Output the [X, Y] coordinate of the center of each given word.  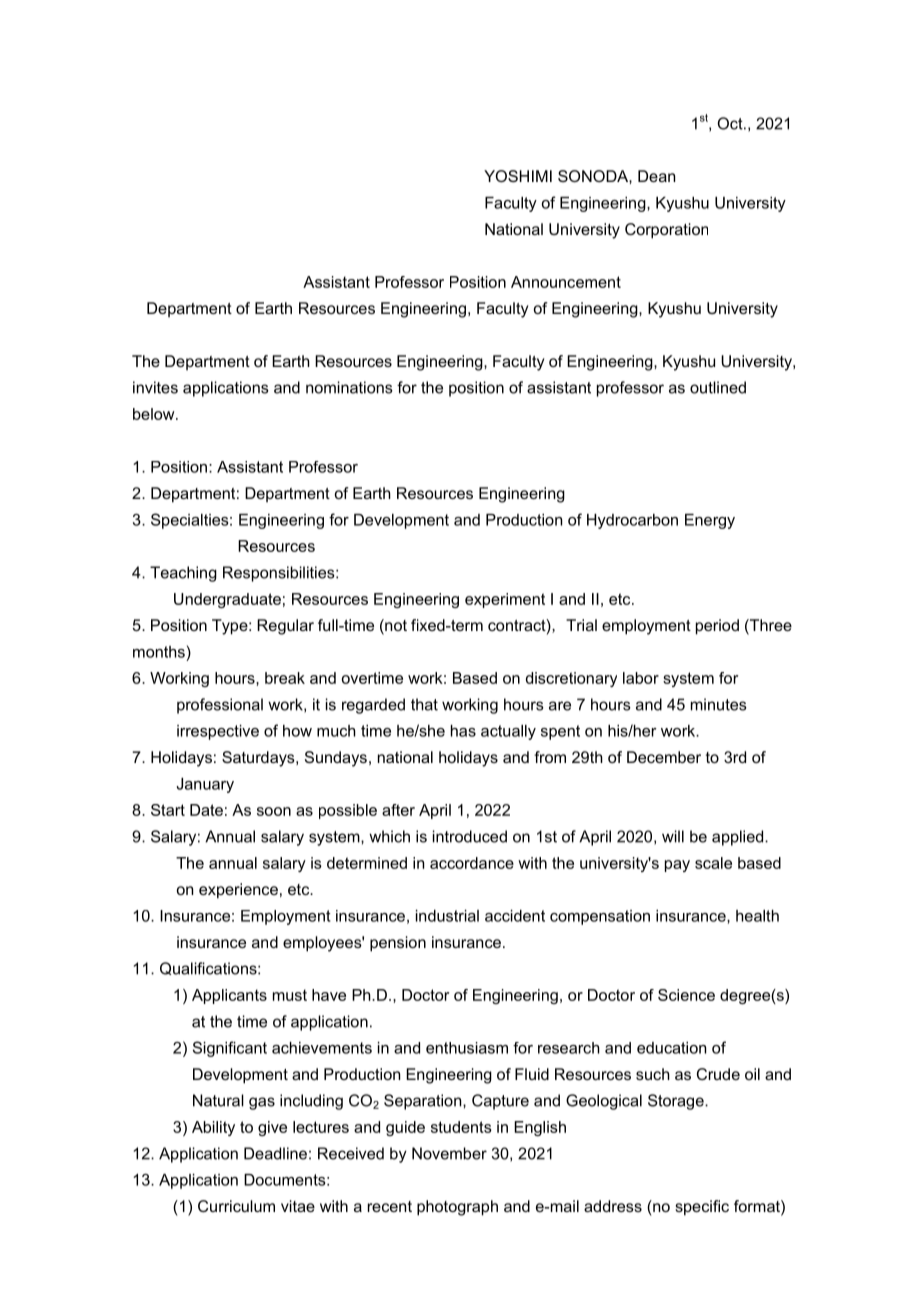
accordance [472, 863]
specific [702, 1208]
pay [677, 866]
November [449, 1153]
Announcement [566, 282]
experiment [505, 600]
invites [155, 387]
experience [238, 891]
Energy [710, 521]
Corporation [666, 231]
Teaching [183, 574]
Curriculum [236, 1206]
